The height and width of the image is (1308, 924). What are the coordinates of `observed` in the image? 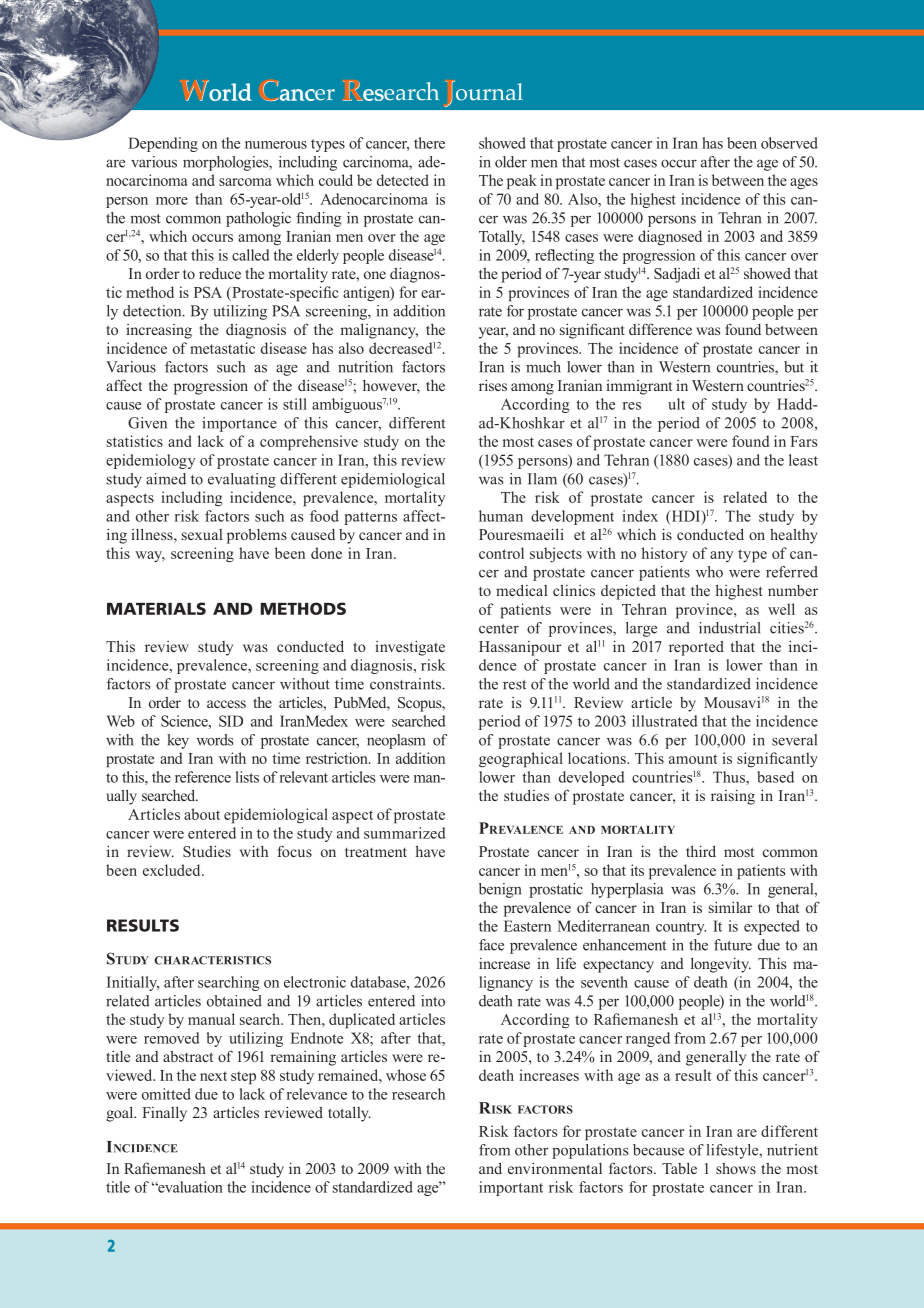 It's located at (789, 143).
